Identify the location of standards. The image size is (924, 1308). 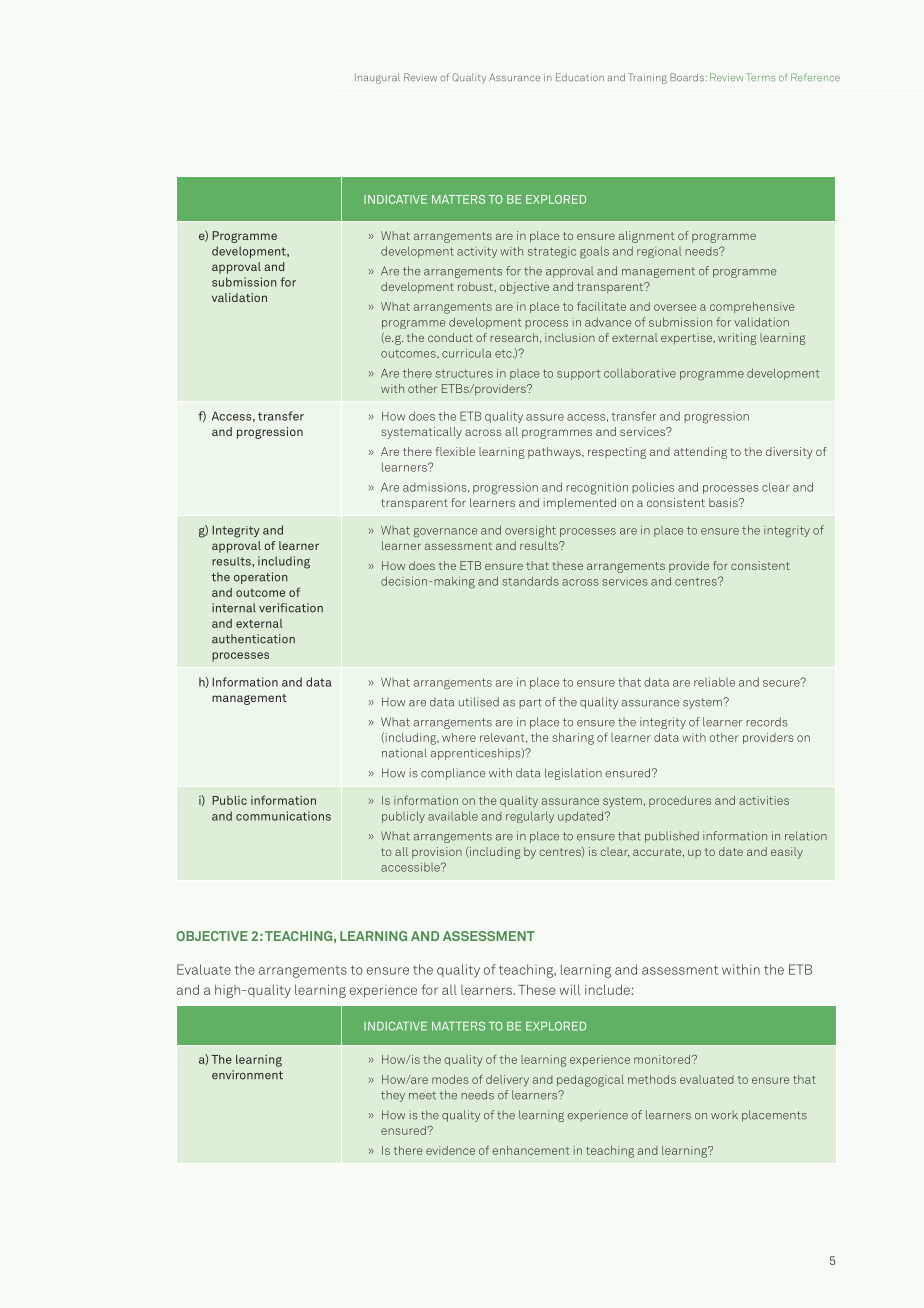
(530, 581).
